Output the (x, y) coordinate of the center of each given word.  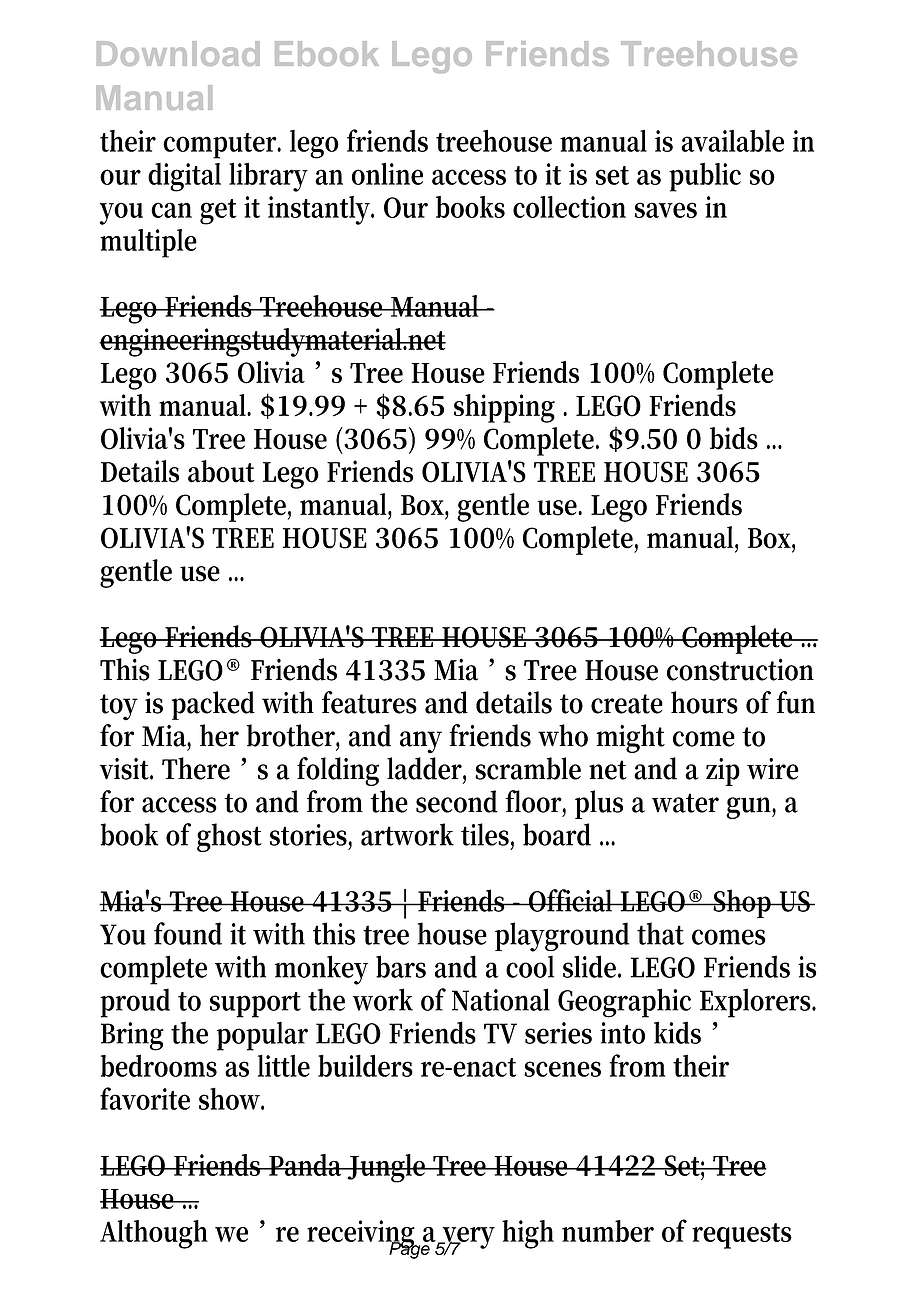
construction (740, 669)
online (387, 174)
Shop (743, 903)
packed (213, 705)
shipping (504, 408)
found (188, 933)
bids (734, 438)
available (732, 141)
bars (401, 966)
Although (154, 1234)
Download (178, 53)
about (221, 471)
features (369, 702)
